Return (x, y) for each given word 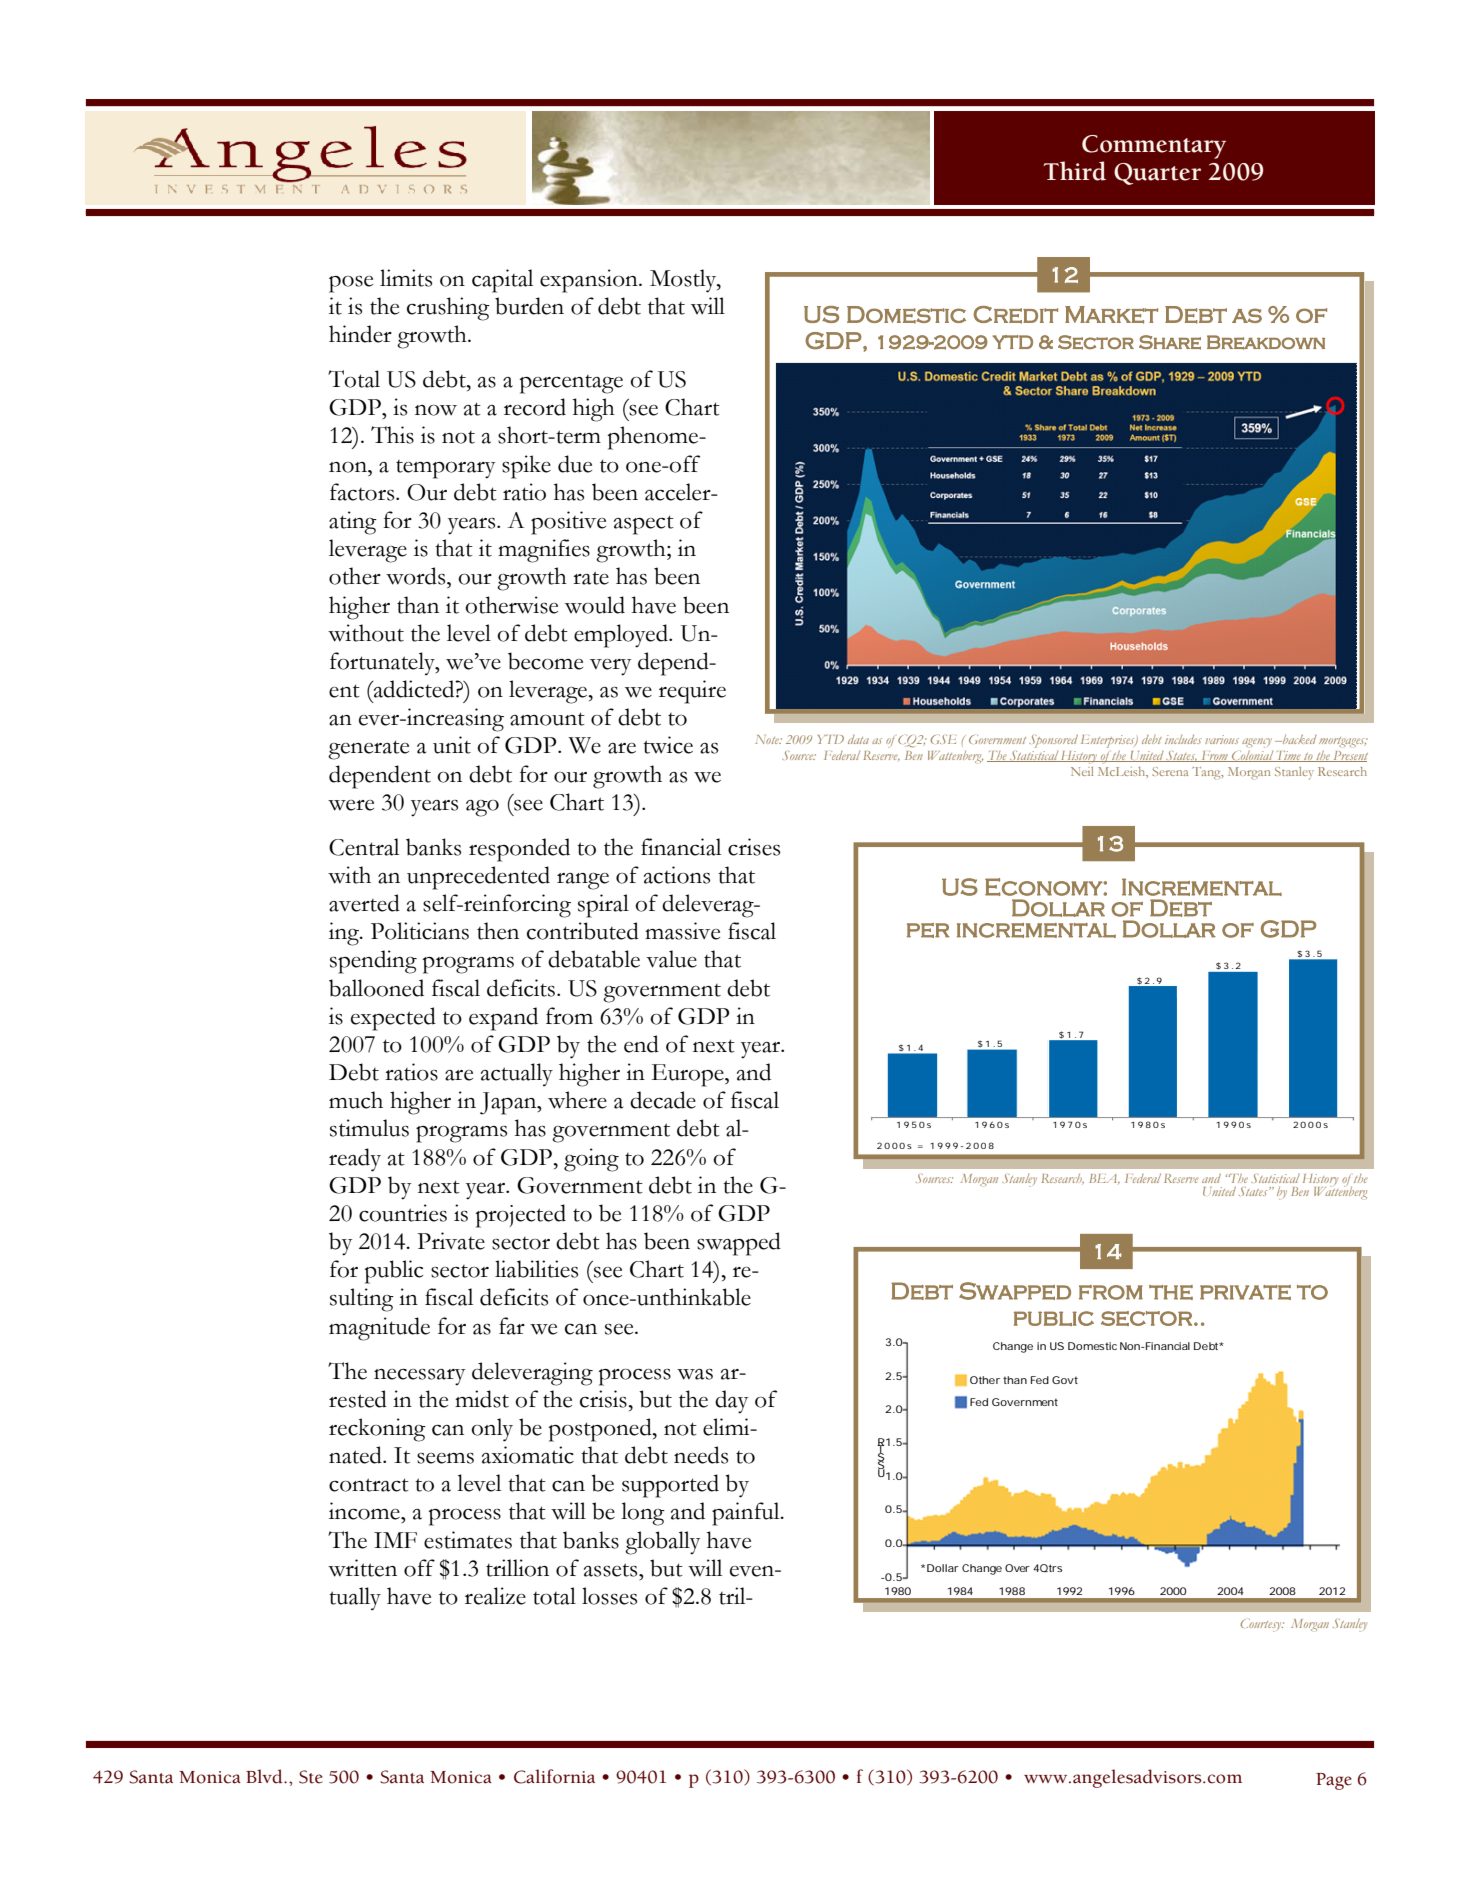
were (351, 805)
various (1222, 739)
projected (520, 1216)
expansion (590, 281)
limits (406, 278)
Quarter (1157, 174)
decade (663, 1100)
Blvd (265, 1776)
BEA (1104, 1179)
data (858, 739)
